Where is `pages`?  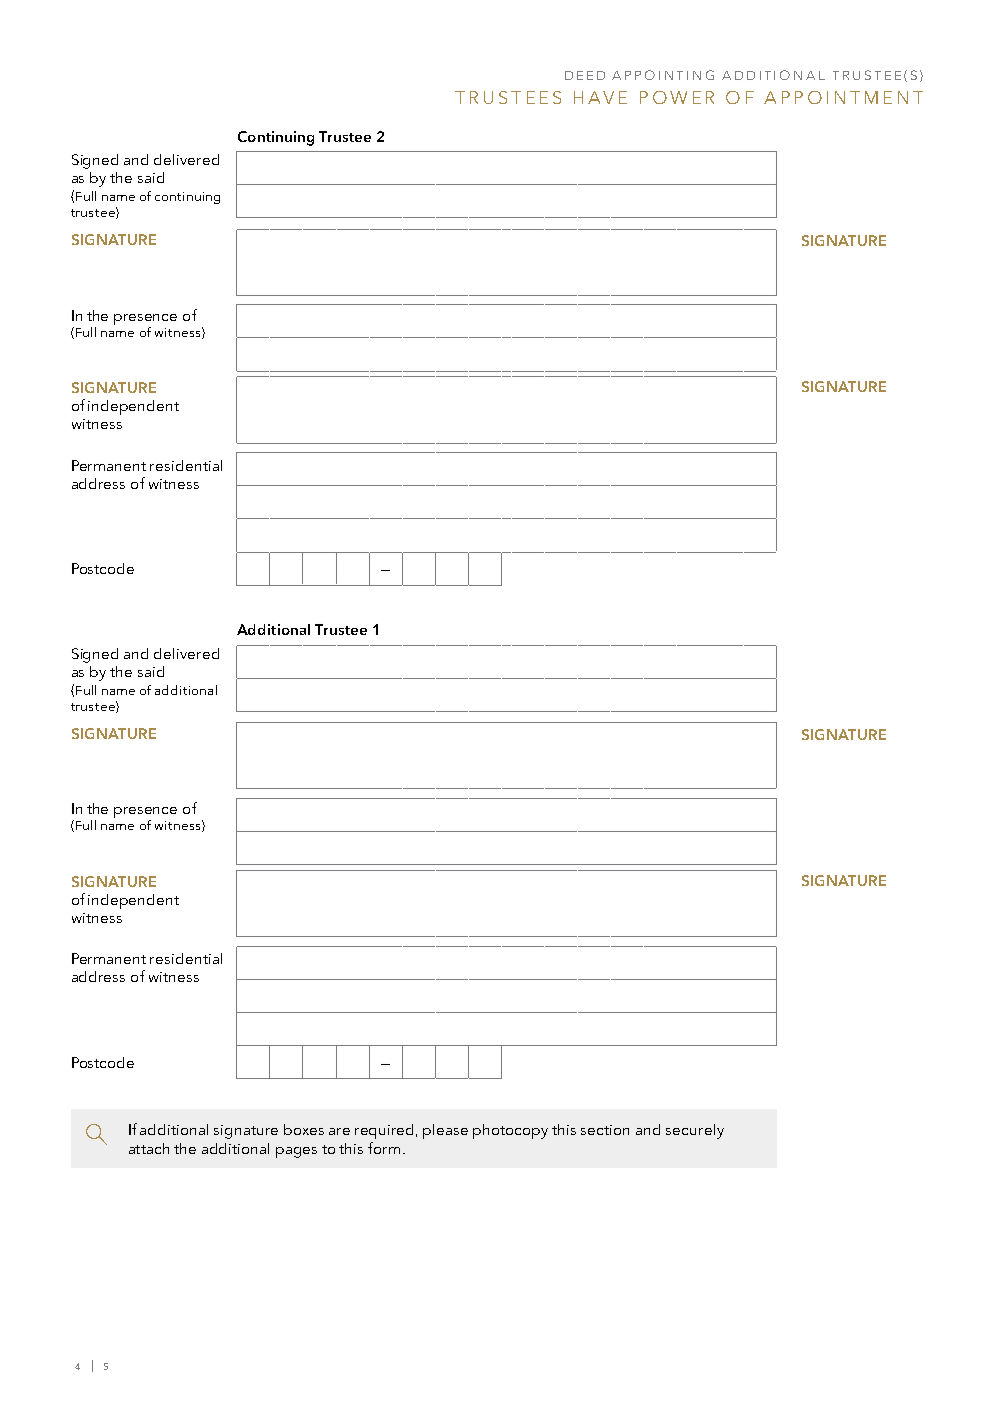
pages is located at coordinates (296, 1152).
